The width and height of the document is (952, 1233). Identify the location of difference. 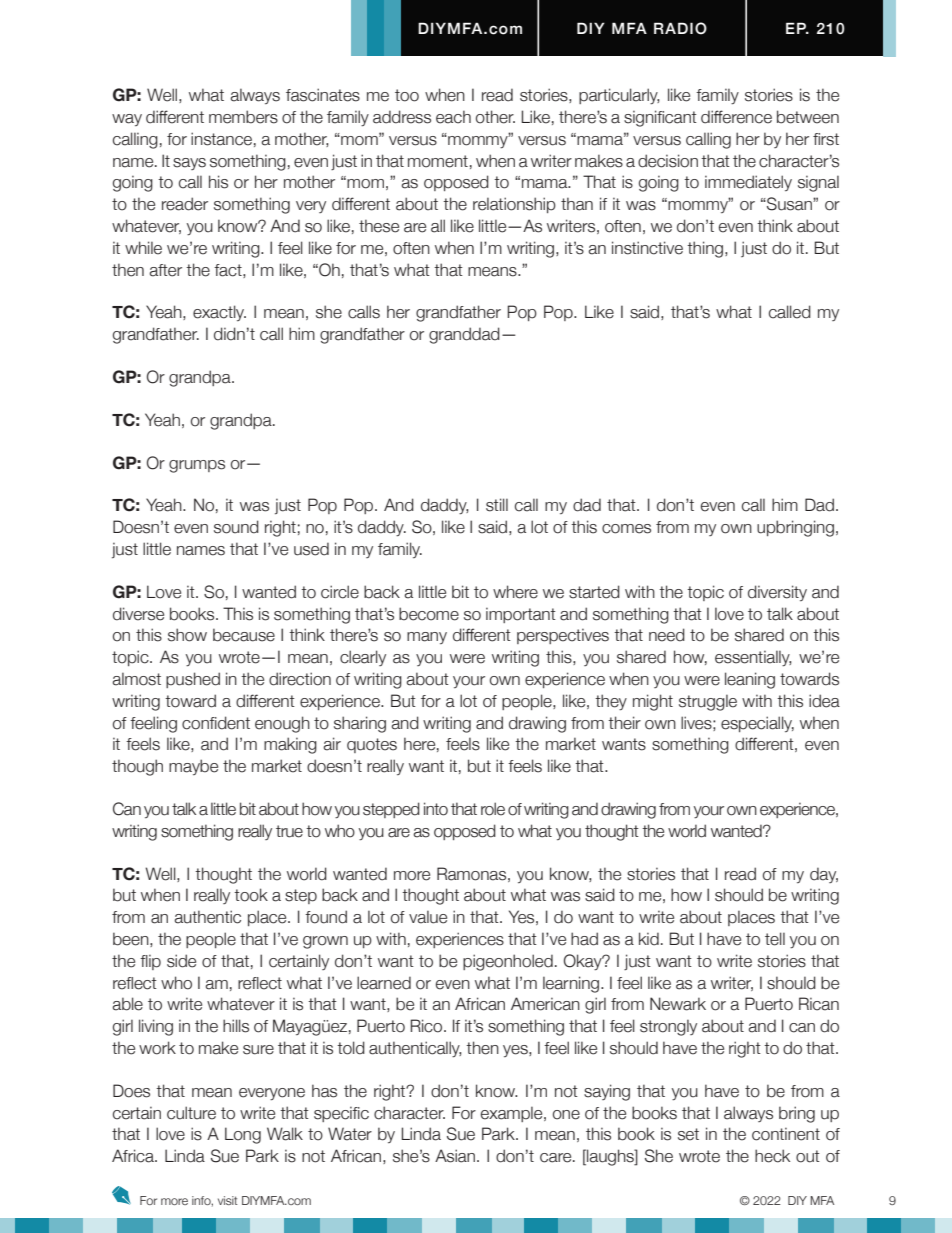
(736, 117).
